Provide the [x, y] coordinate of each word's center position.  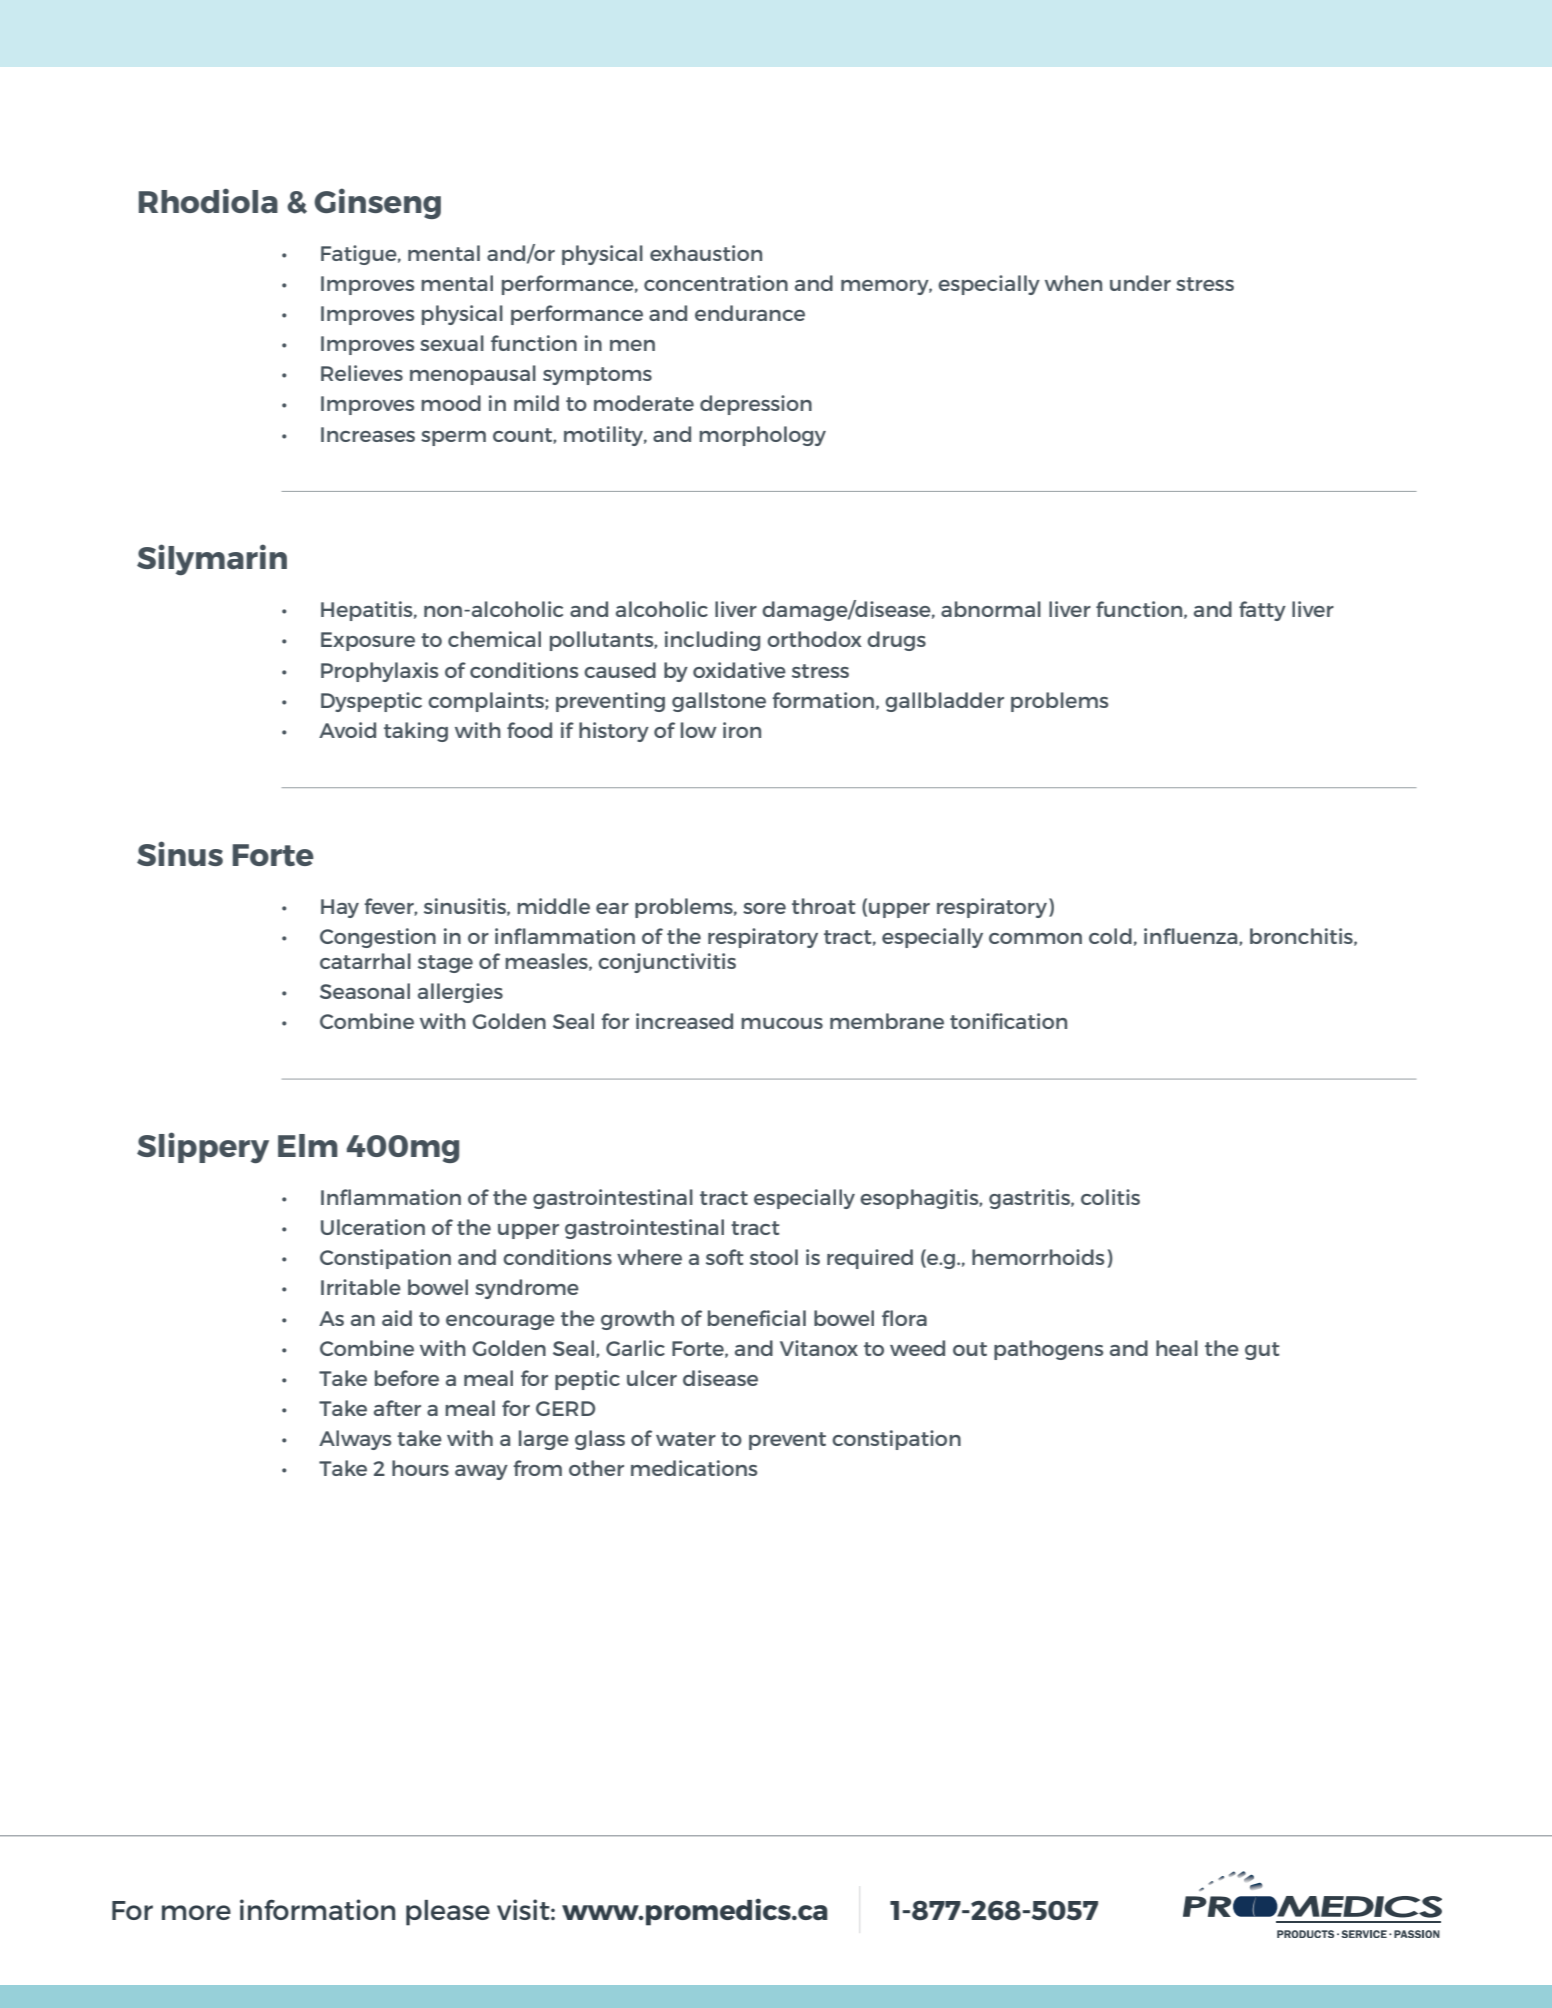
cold [1110, 936]
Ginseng [377, 203]
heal [1177, 1348]
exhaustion [706, 253]
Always [355, 1440]
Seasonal [365, 991]
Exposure [368, 641]
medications [694, 1468]
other [596, 1468]
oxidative [739, 670]
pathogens [1048, 1350]
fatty [1262, 611]
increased [684, 1021]
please [448, 1913]
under [1140, 283]
